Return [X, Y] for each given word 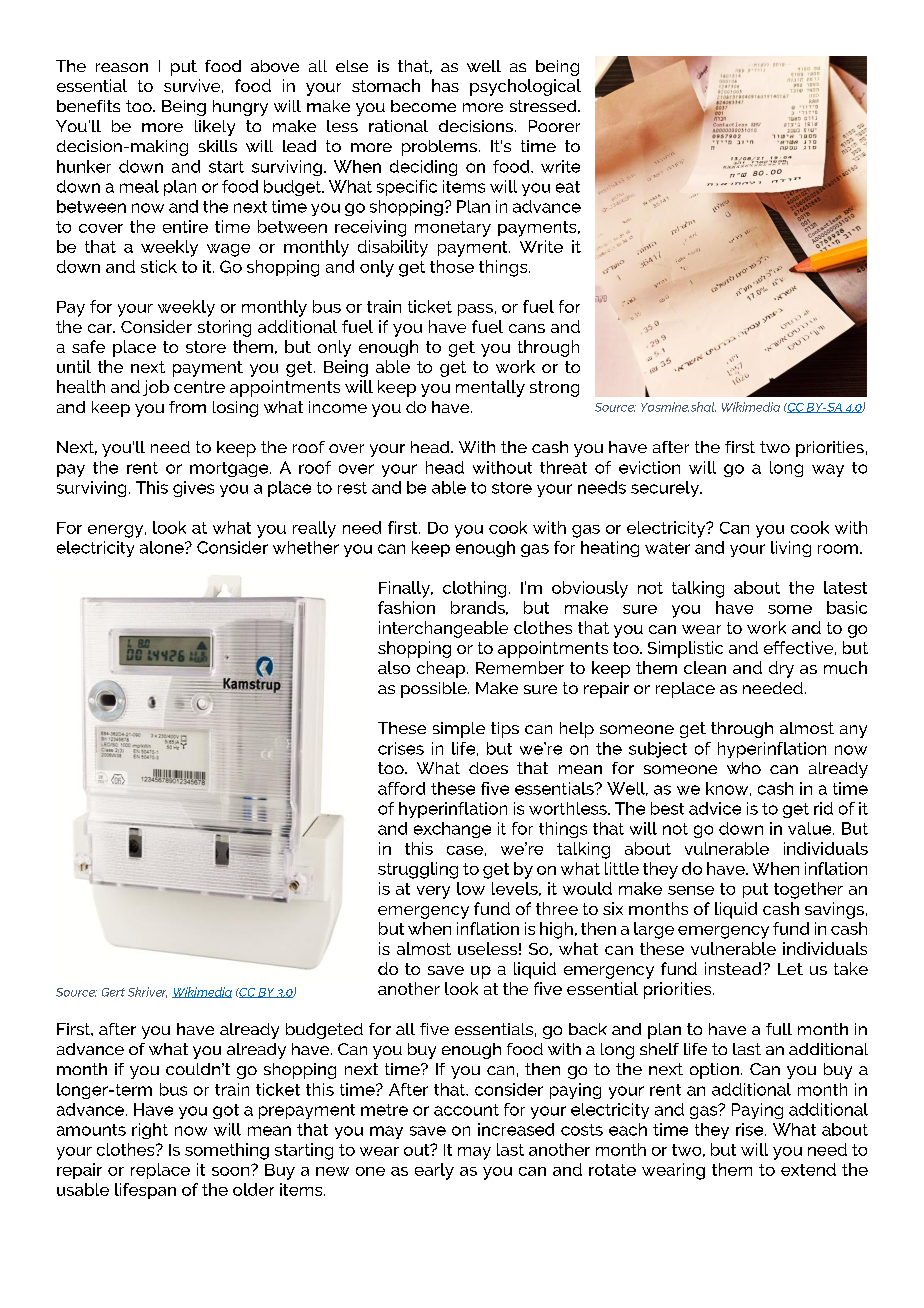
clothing [474, 589]
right [150, 1131]
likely [215, 128]
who [744, 768]
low [471, 888]
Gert [113, 992]
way [828, 470]
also [394, 667]
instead [734, 968]
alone [163, 547]
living [791, 549]
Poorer [554, 126]
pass [475, 310]
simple [459, 730]
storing [224, 328]
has [445, 85]
